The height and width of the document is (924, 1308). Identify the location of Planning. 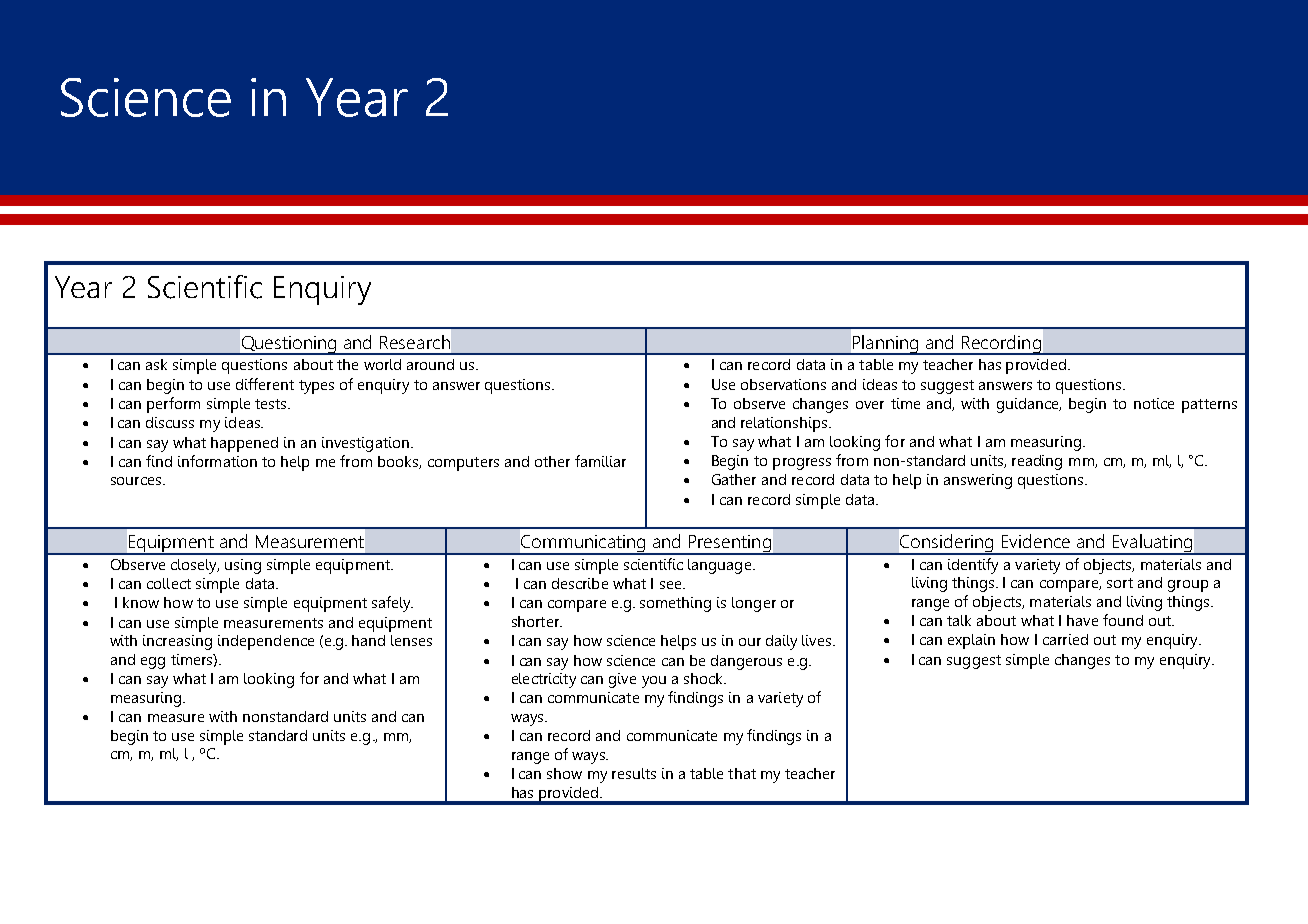
(885, 345).
